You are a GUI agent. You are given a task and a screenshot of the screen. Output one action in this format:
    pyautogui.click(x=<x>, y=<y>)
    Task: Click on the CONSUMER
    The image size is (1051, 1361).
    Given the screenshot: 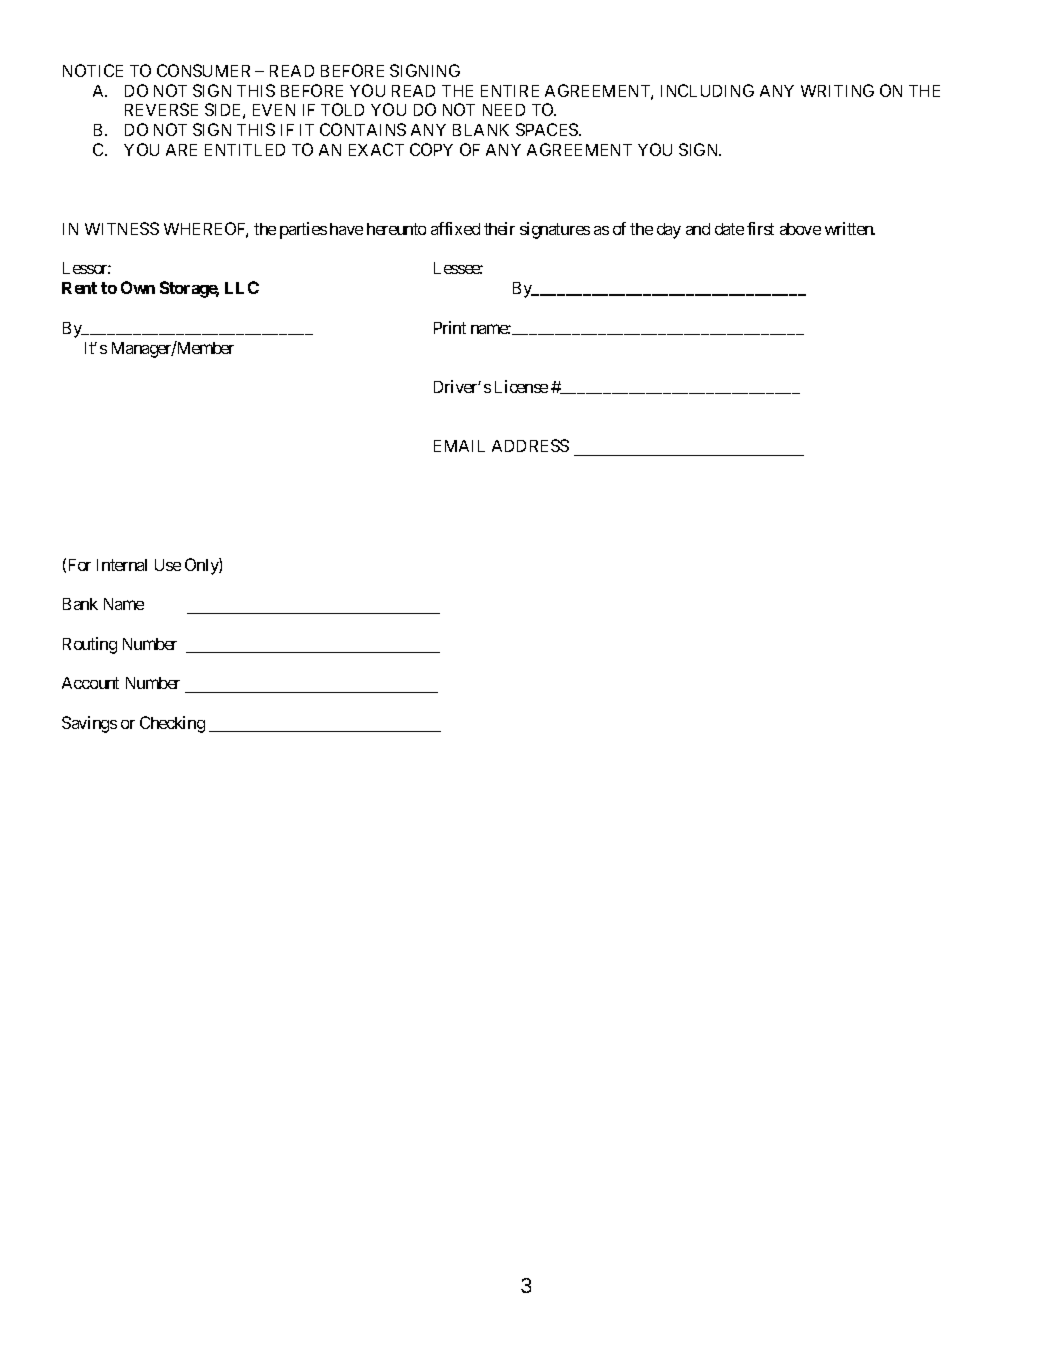 What is the action you would take?
    pyautogui.click(x=203, y=70)
